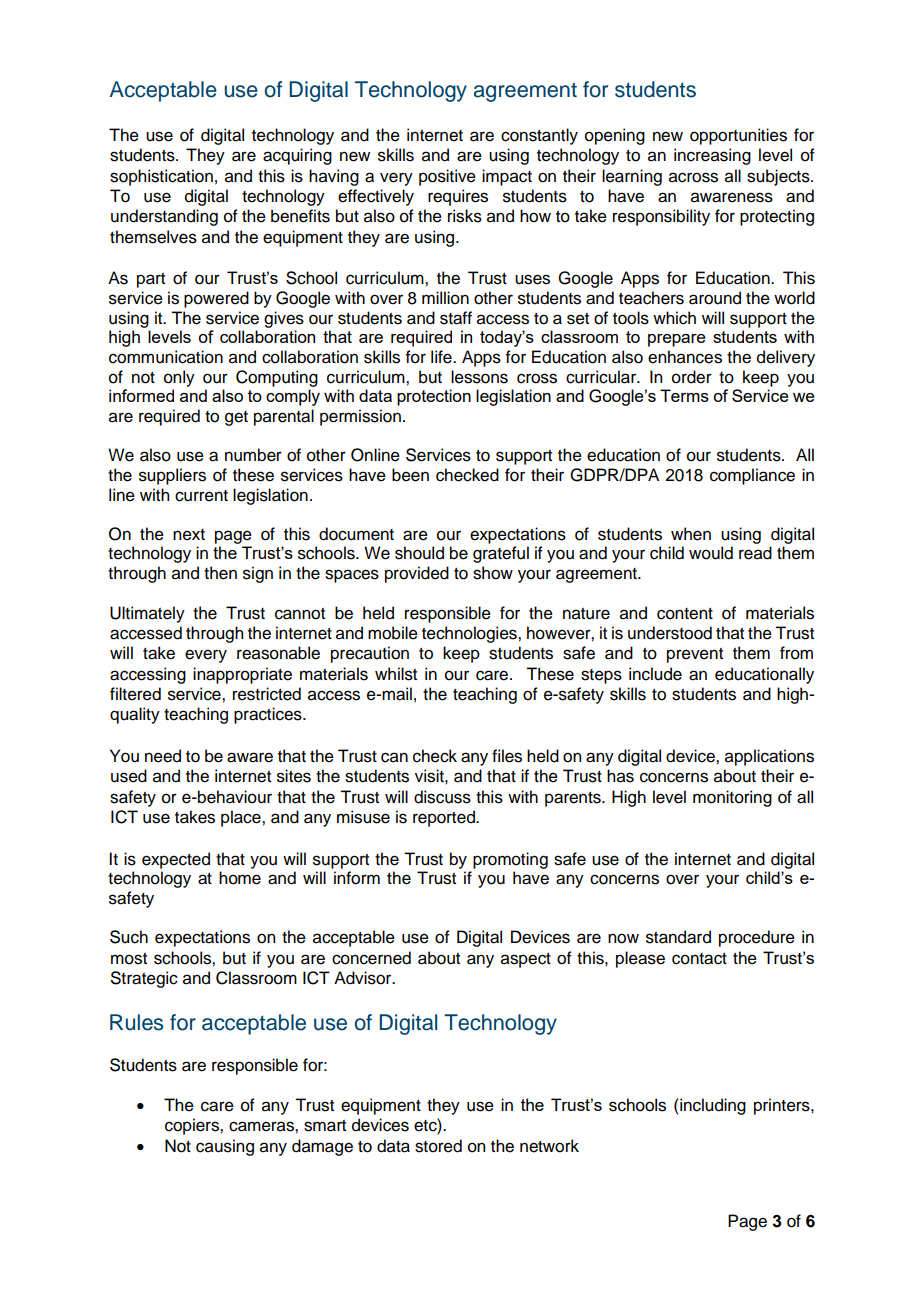  I want to click on technologies, so click(470, 634).
